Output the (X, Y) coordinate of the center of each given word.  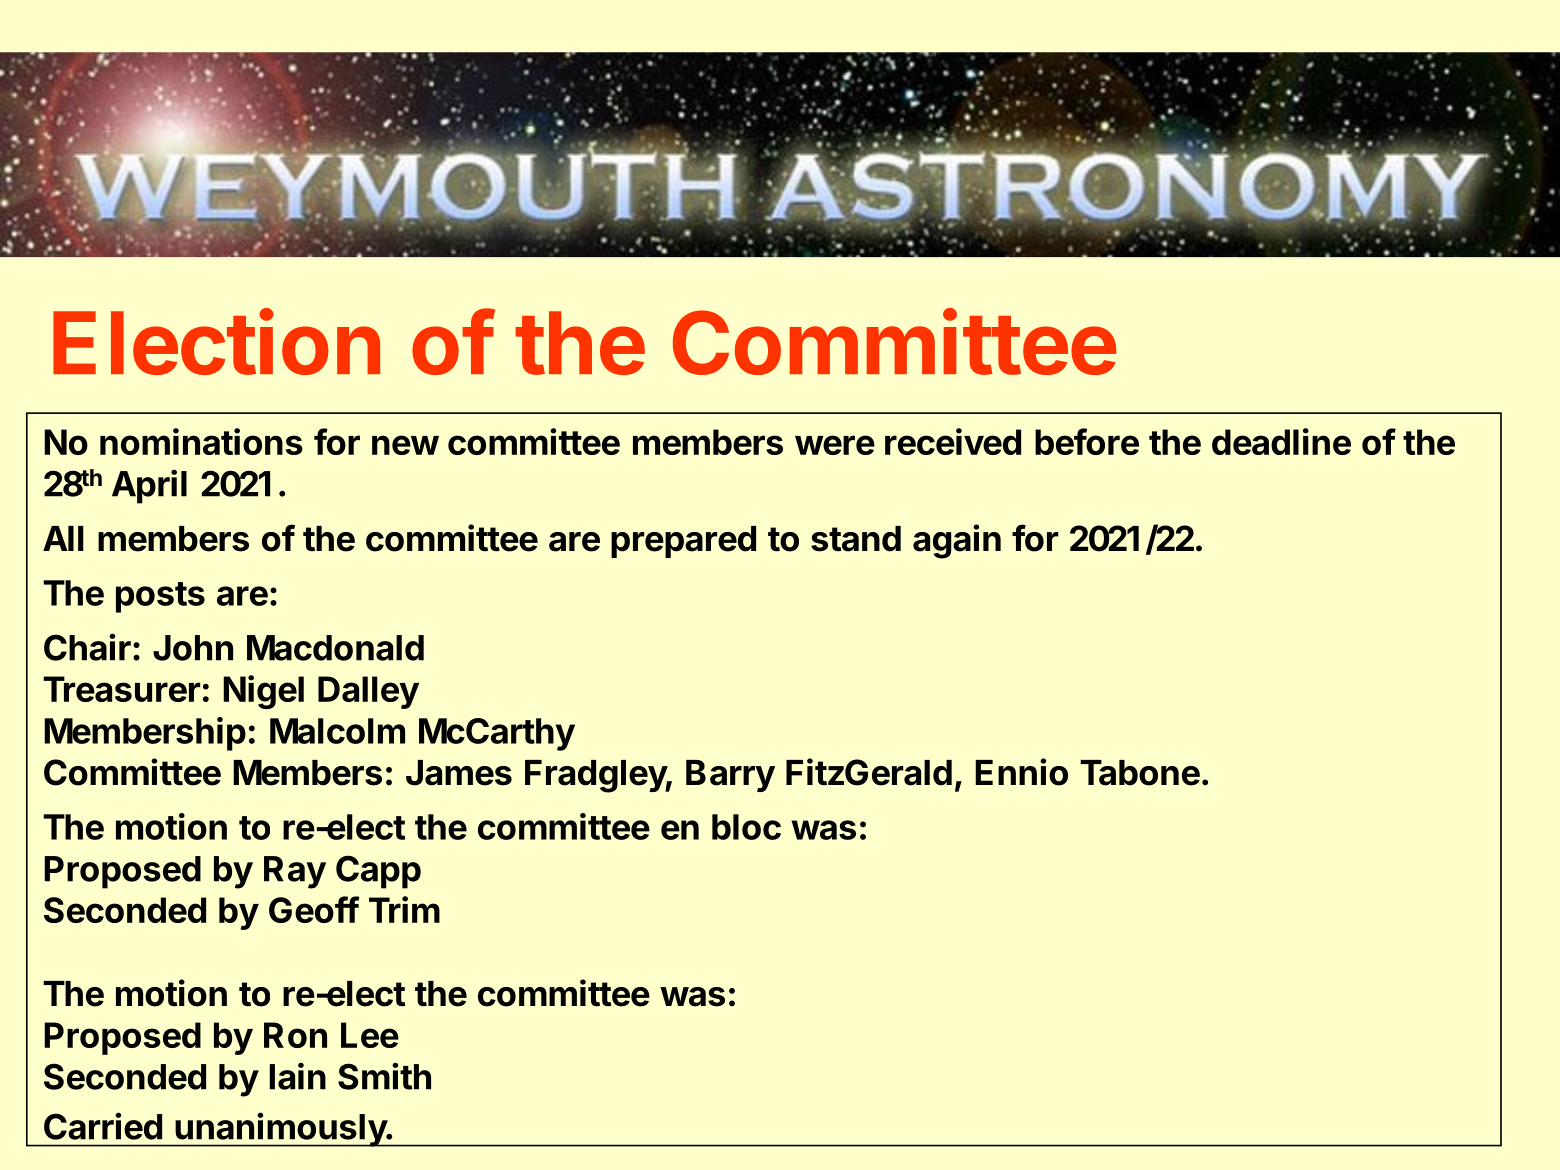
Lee (370, 1035)
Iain (297, 1076)
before (1087, 441)
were (835, 445)
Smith (384, 1076)
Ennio (1021, 772)
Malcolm (337, 731)
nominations (201, 441)
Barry (730, 776)
